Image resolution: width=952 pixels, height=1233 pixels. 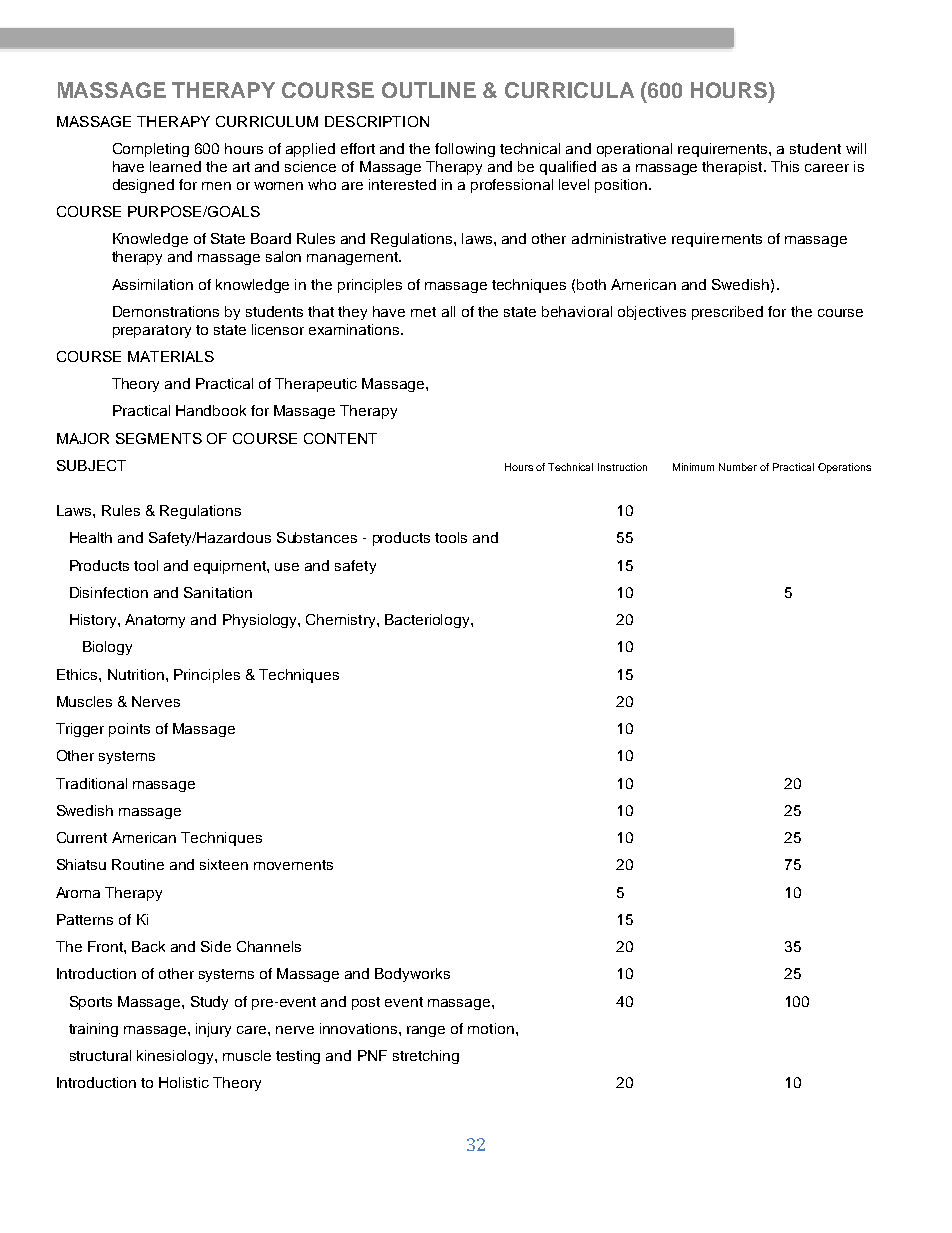 I want to click on kinesiology, so click(x=176, y=1057).
